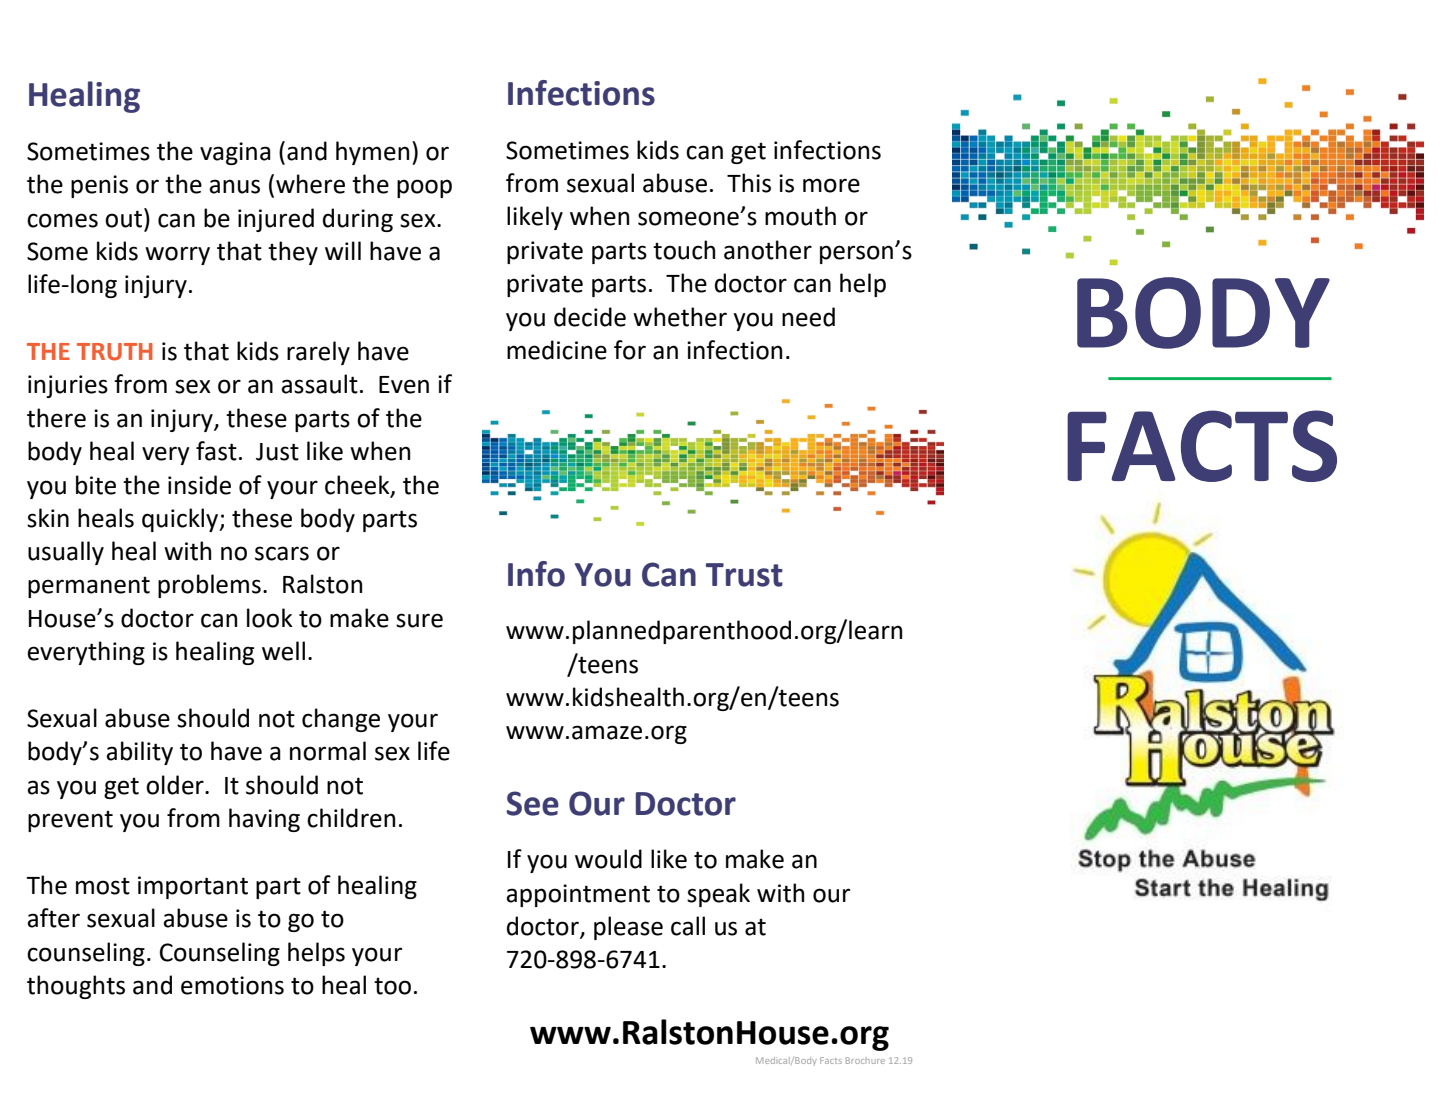  Describe the element at coordinates (749, 183) in the screenshot. I see `This` at that location.
